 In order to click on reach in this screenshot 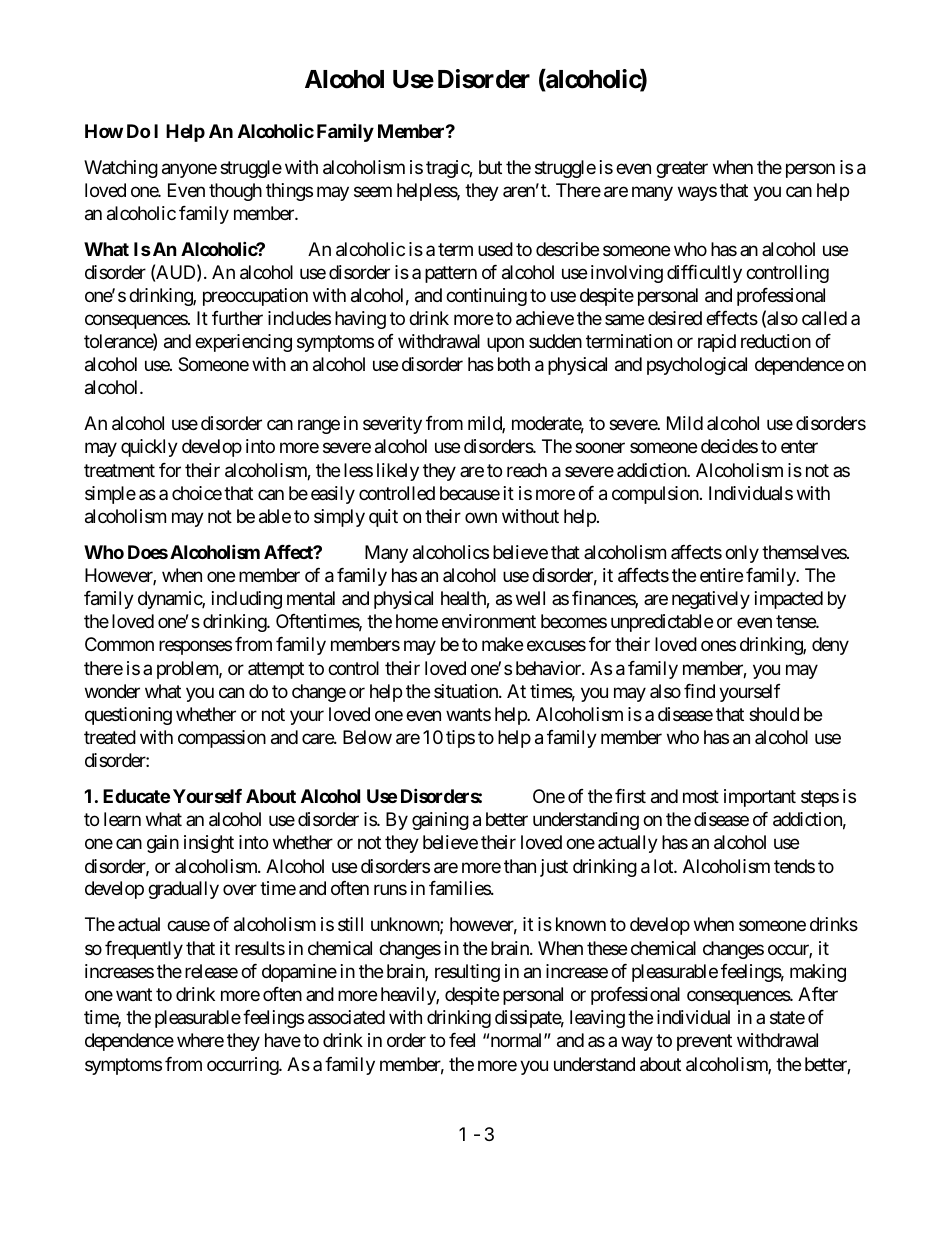, I will do `click(527, 470)`.
